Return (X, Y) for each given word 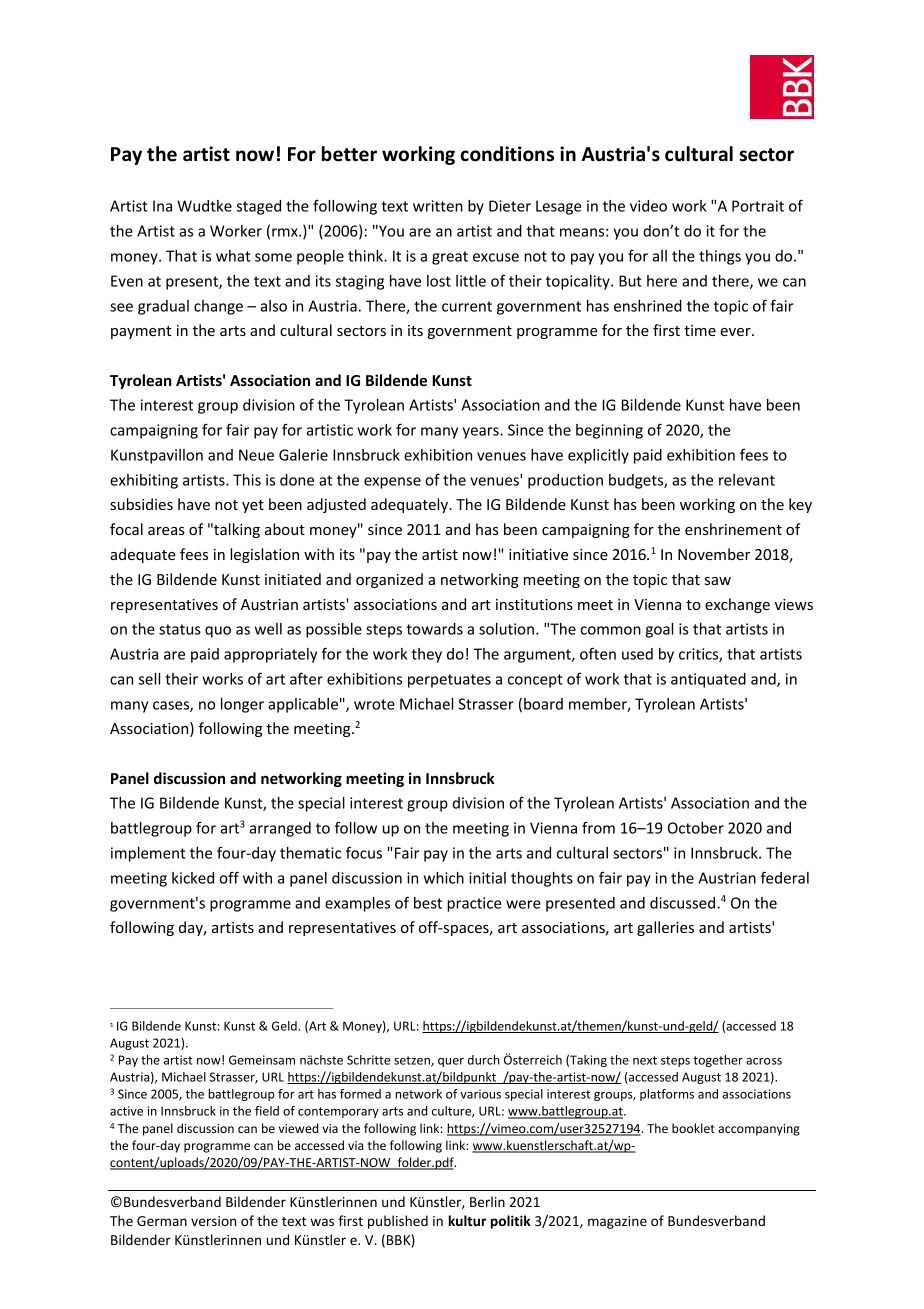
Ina (162, 206)
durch (483, 1060)
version (213, 1221)
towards (434, 629)
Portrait (758, 206)
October (696, 828)
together (718, 1061)
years (482, 433)
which (444, 878)
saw (718, 581)
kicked (193, 878)
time (700, 330)
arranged (280, 829)
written (438, 206)
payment (141, 332)
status (180, 629)
